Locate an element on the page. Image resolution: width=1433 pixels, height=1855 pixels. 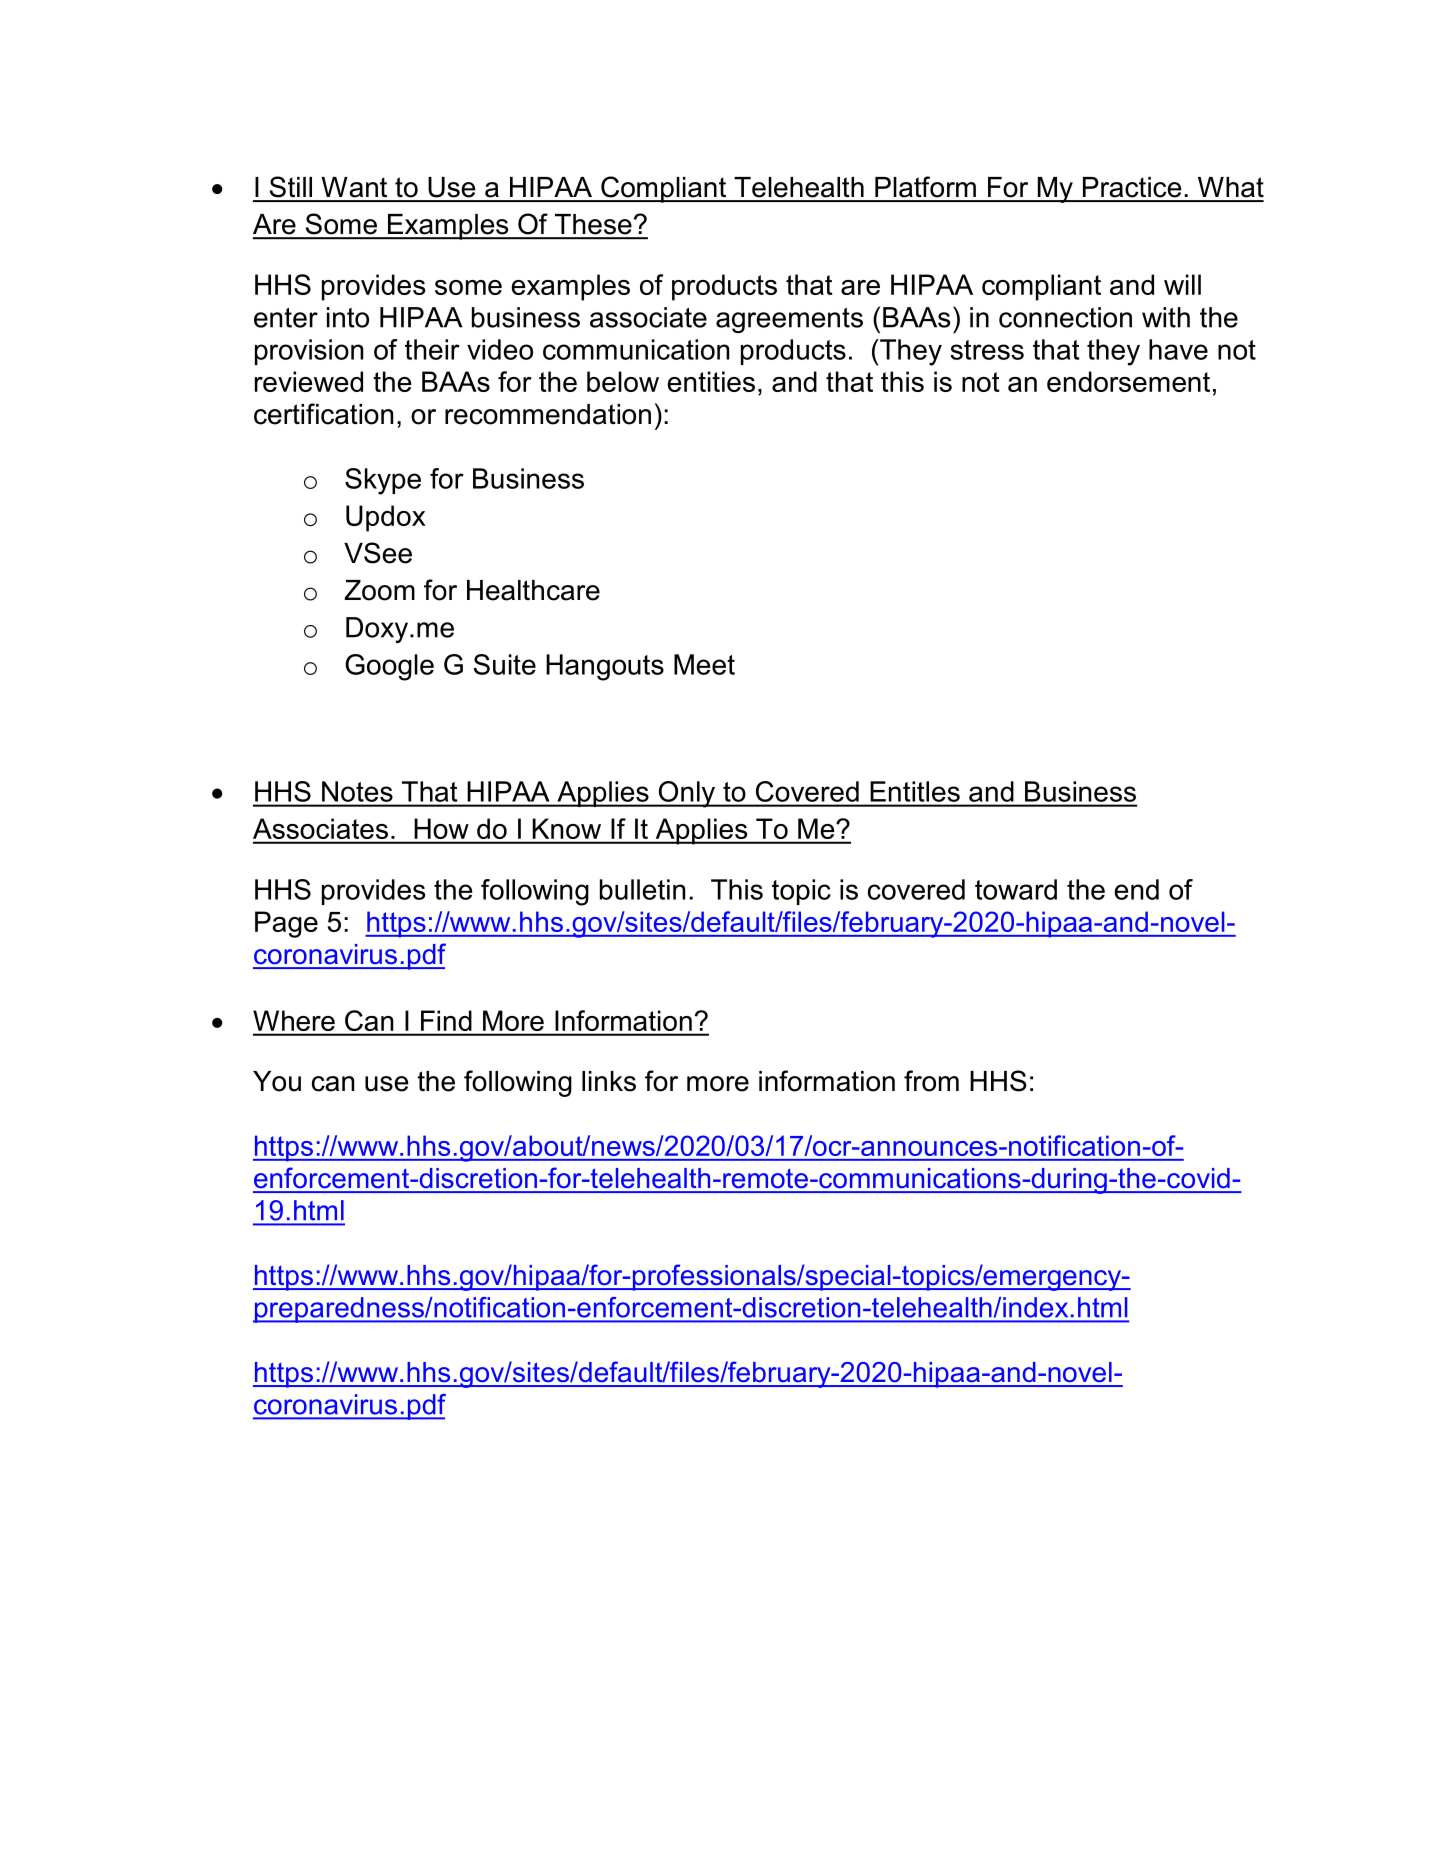
toward is located at coordinates (1016, 889).
